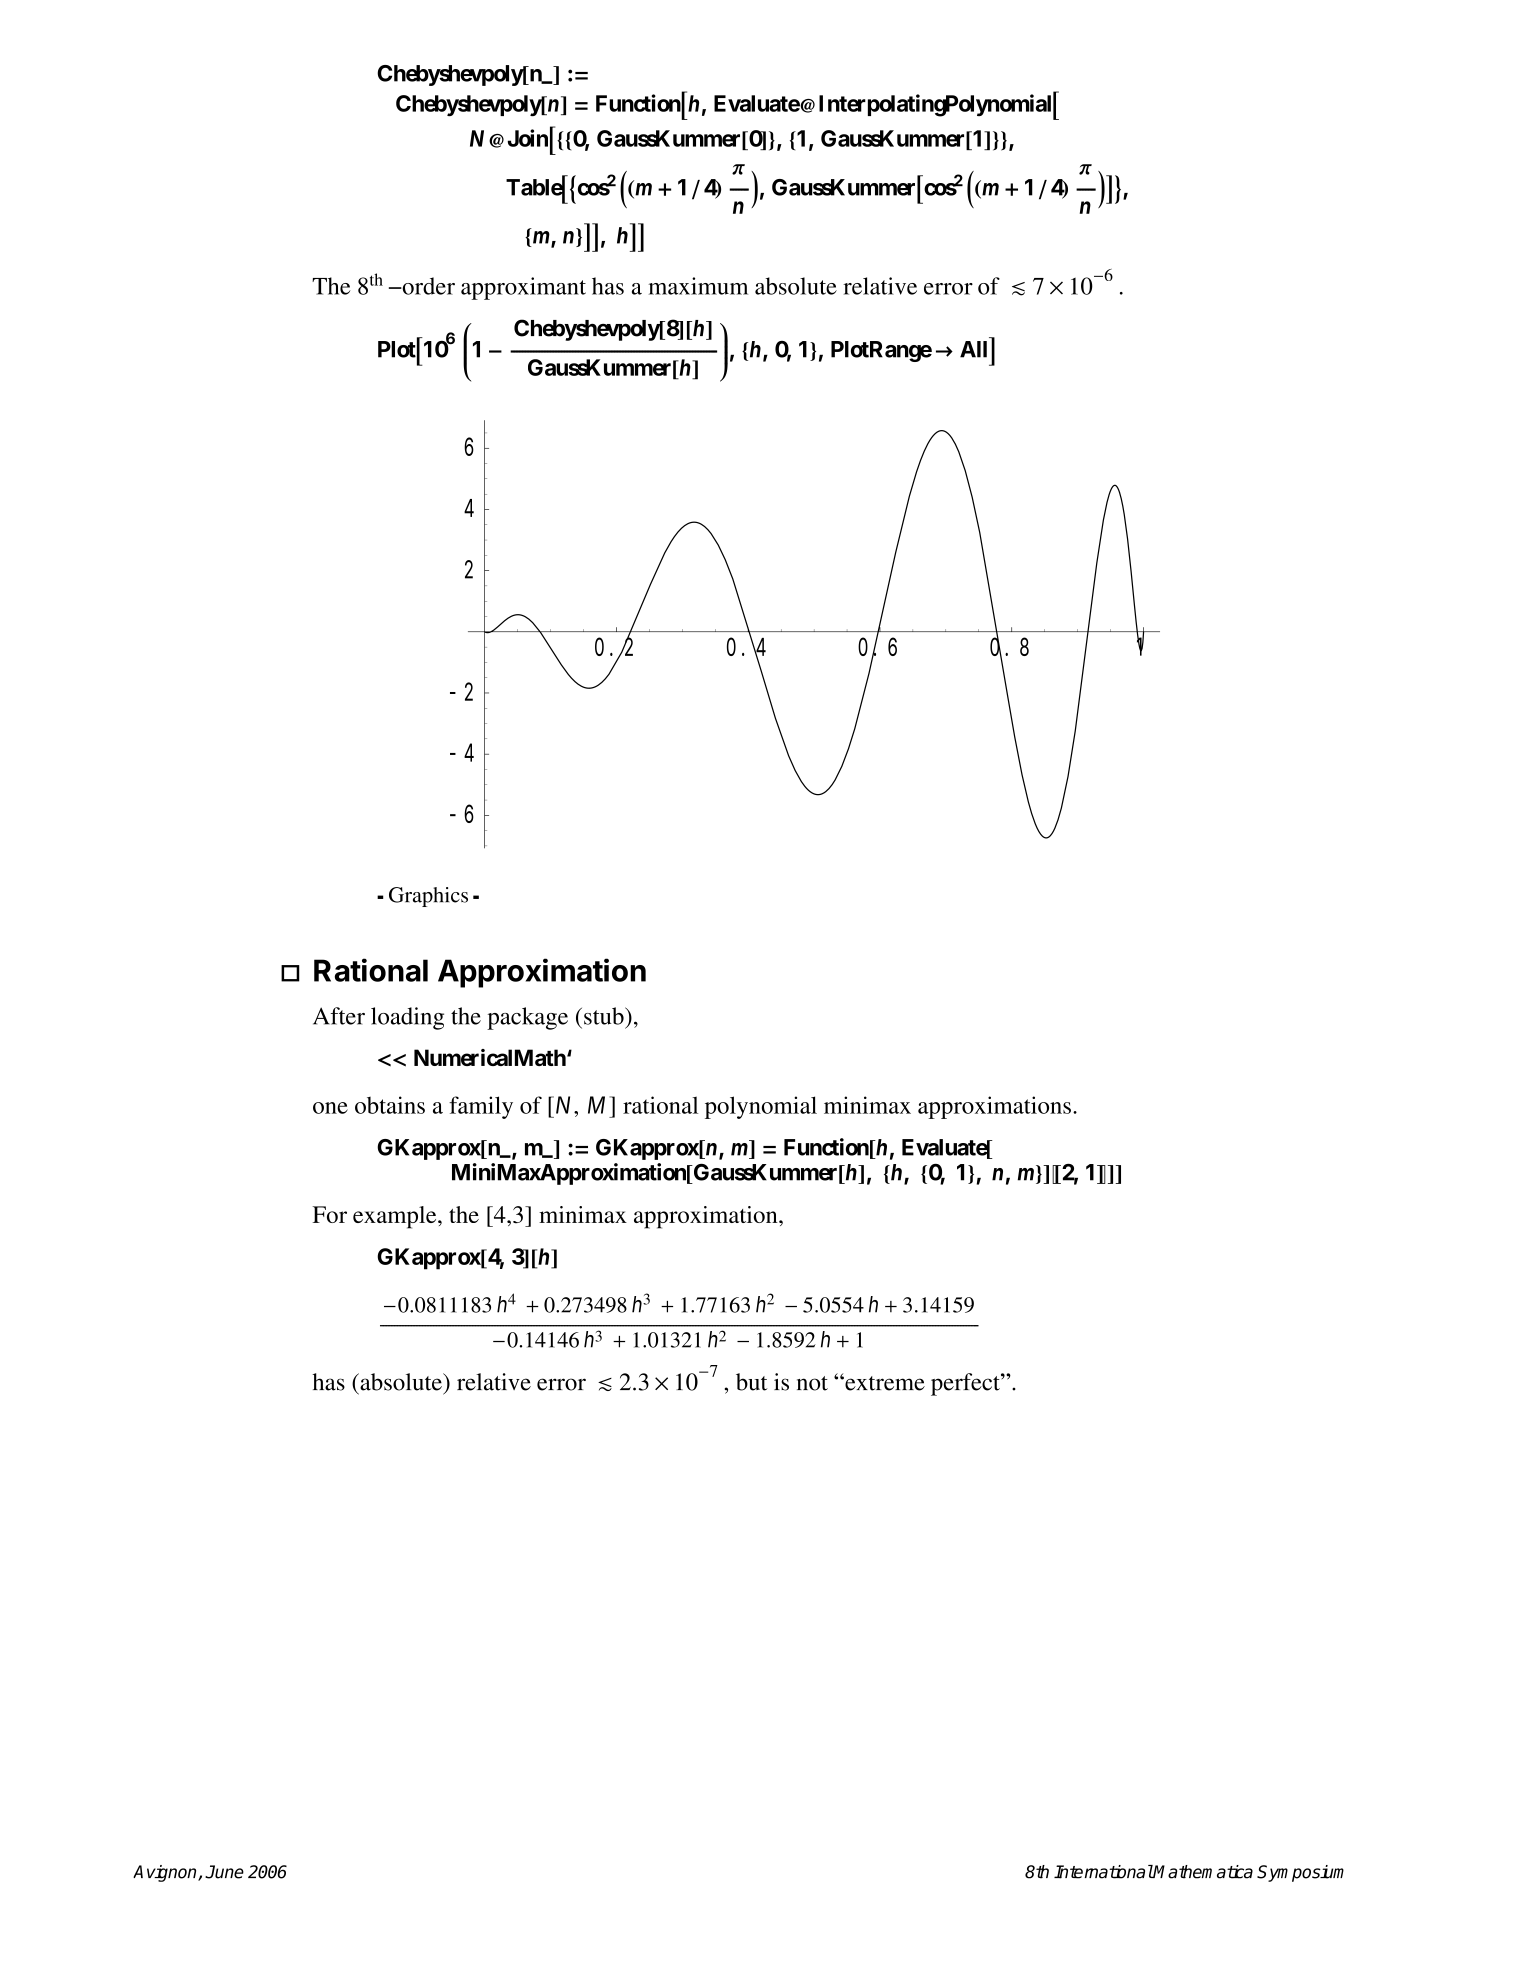 Image resolution: width=1517 pixels, height=1963 pixels. What do you see at coordinates (698, 286) in the screenshot?
I see `maximum` at bounding box center [698, 286].
